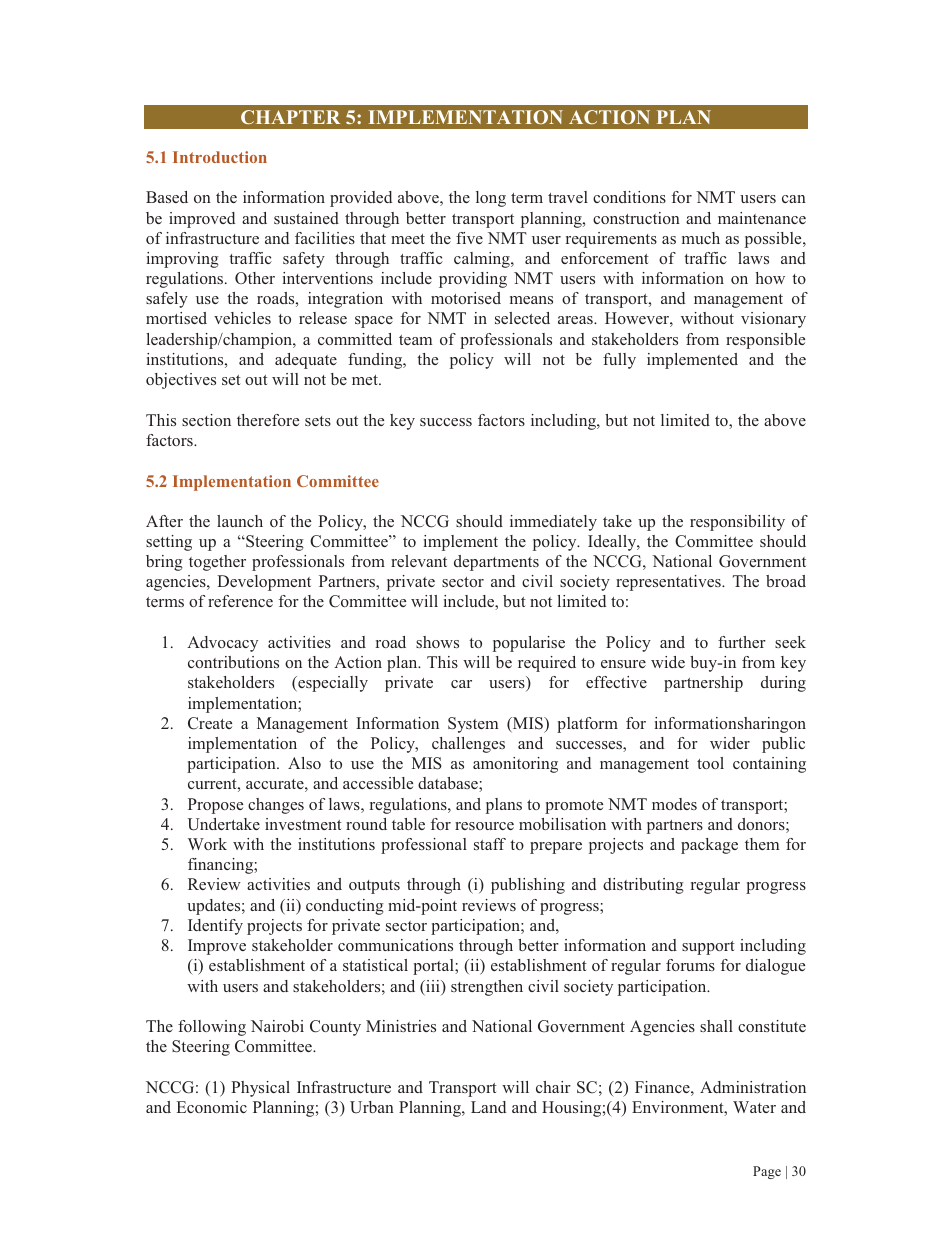 This document has height=1233, width=952. Describe the element at coordinates (528, 886) in the document. I see `publishing` at that location.
